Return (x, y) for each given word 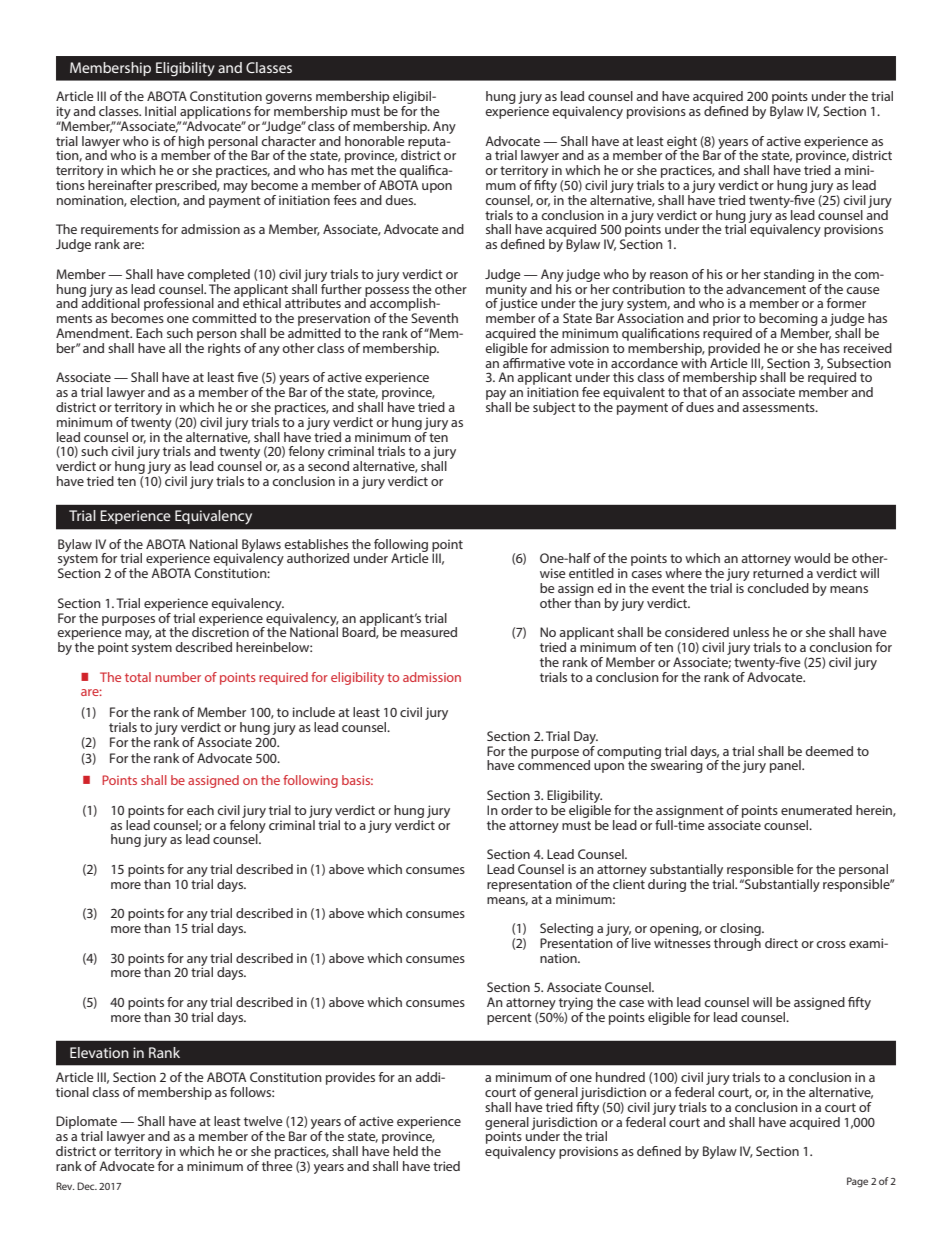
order (517, 810)
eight (682, 143)
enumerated (816, 810)
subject (554, 408)
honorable (375, 141)
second (328, 466)
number (178, 677)
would (812, 558)
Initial (160, 111)
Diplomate (86, 1124)
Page (857, 1182)
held (405, 1151)
